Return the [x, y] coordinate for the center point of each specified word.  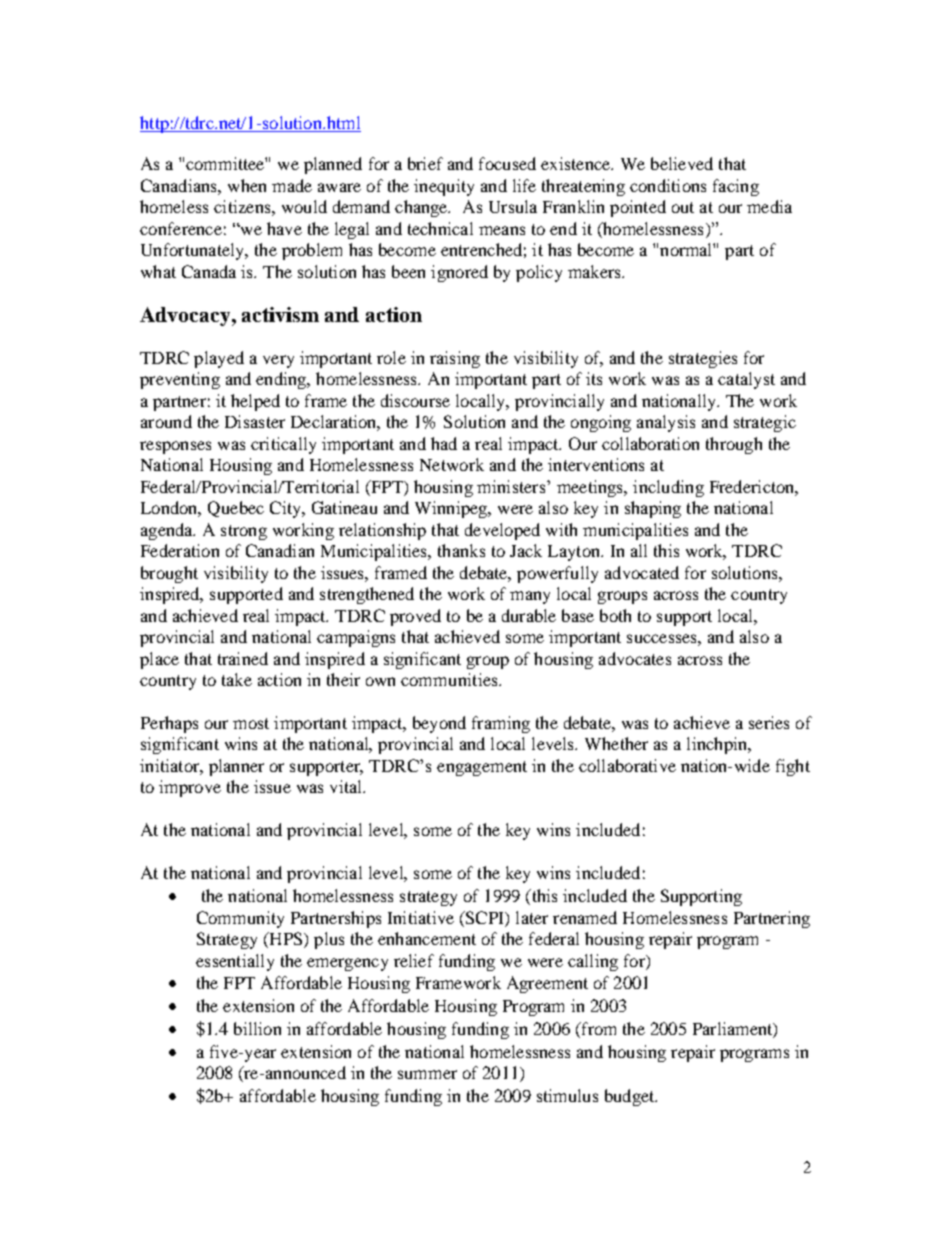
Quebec [236, 509]
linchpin [718, 745]
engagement [482, 768]
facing [736, 187]
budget [631, 1097]
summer [427, 1074]
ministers [512, 486]
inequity [444, 187]
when [247, 185]
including [668, 488]
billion [257, 1028]
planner [236, 767]
